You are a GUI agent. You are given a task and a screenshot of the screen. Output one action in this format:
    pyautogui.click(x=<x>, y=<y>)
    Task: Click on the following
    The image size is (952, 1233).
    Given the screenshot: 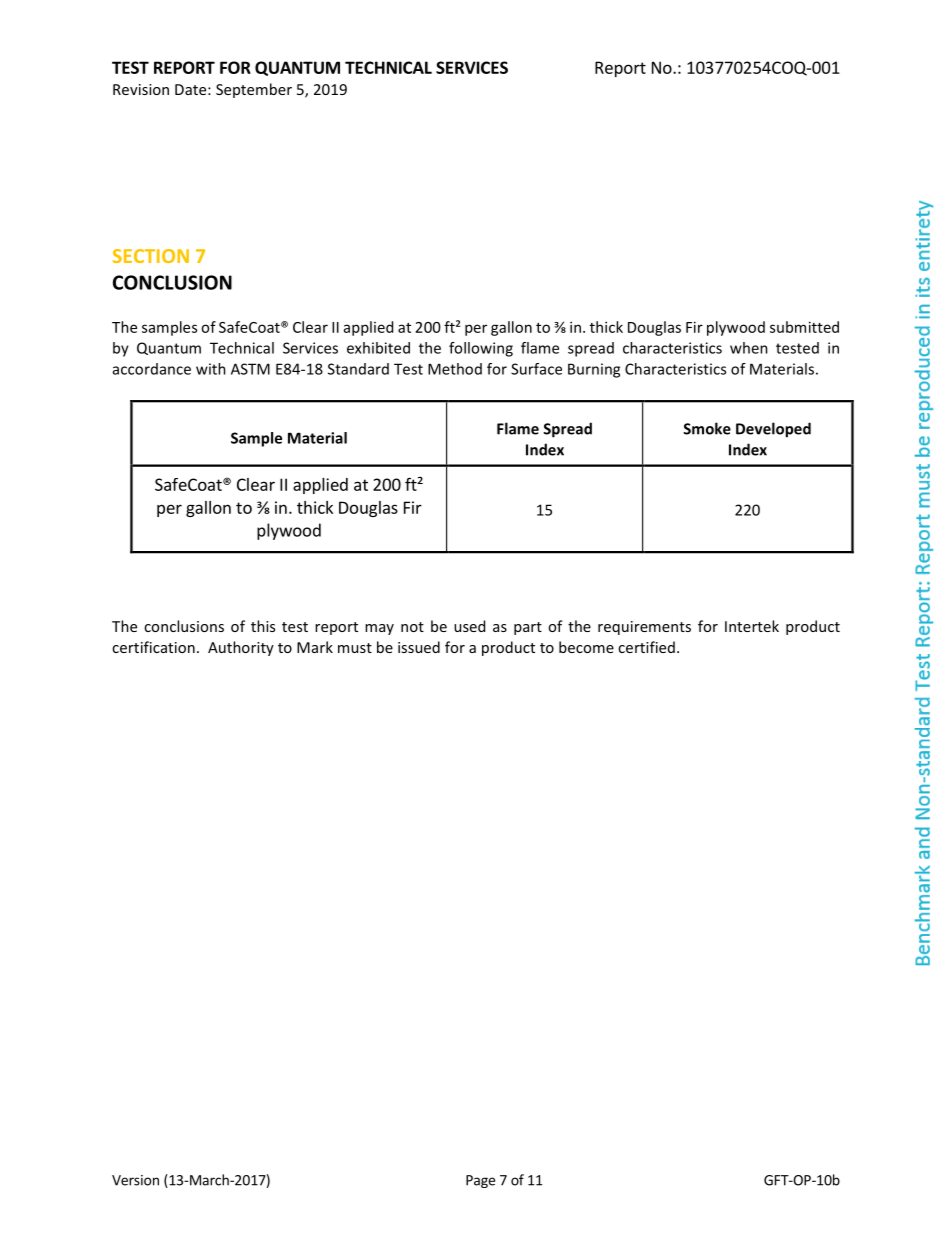 What is the action you would take?
    pyautogui.click(x=481, y=349)
